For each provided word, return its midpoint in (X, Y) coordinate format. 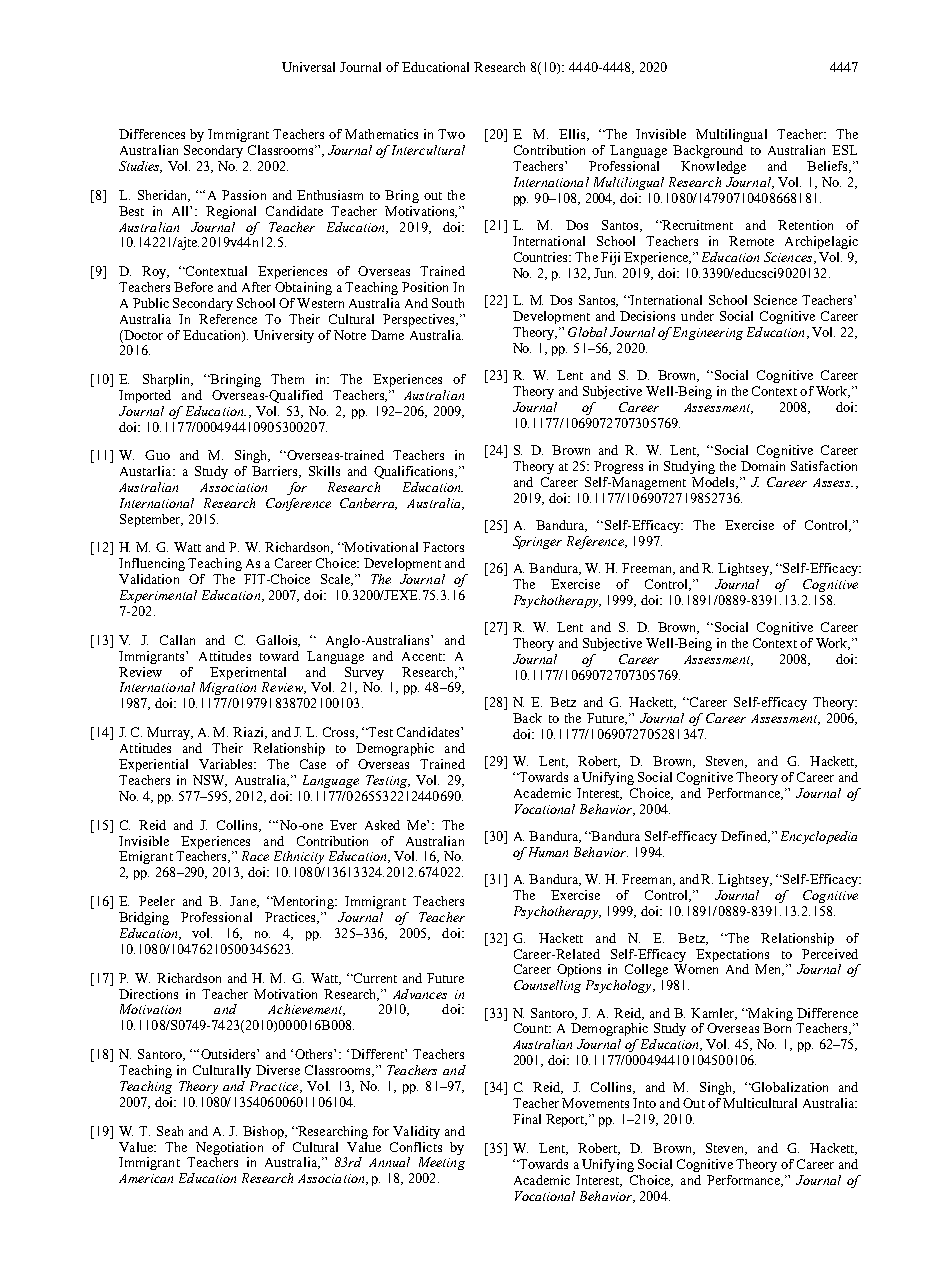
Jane (244, 902)
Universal (308, 67)
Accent (423, 656)
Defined (745, 837)
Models (714, 483)
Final (527, 1119)
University (284, 336)
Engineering (708, 333)
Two (451, 134)
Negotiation (229, 1148)
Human (547, 852)
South (448, 303)
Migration (228, 688)
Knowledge (713, 167)
